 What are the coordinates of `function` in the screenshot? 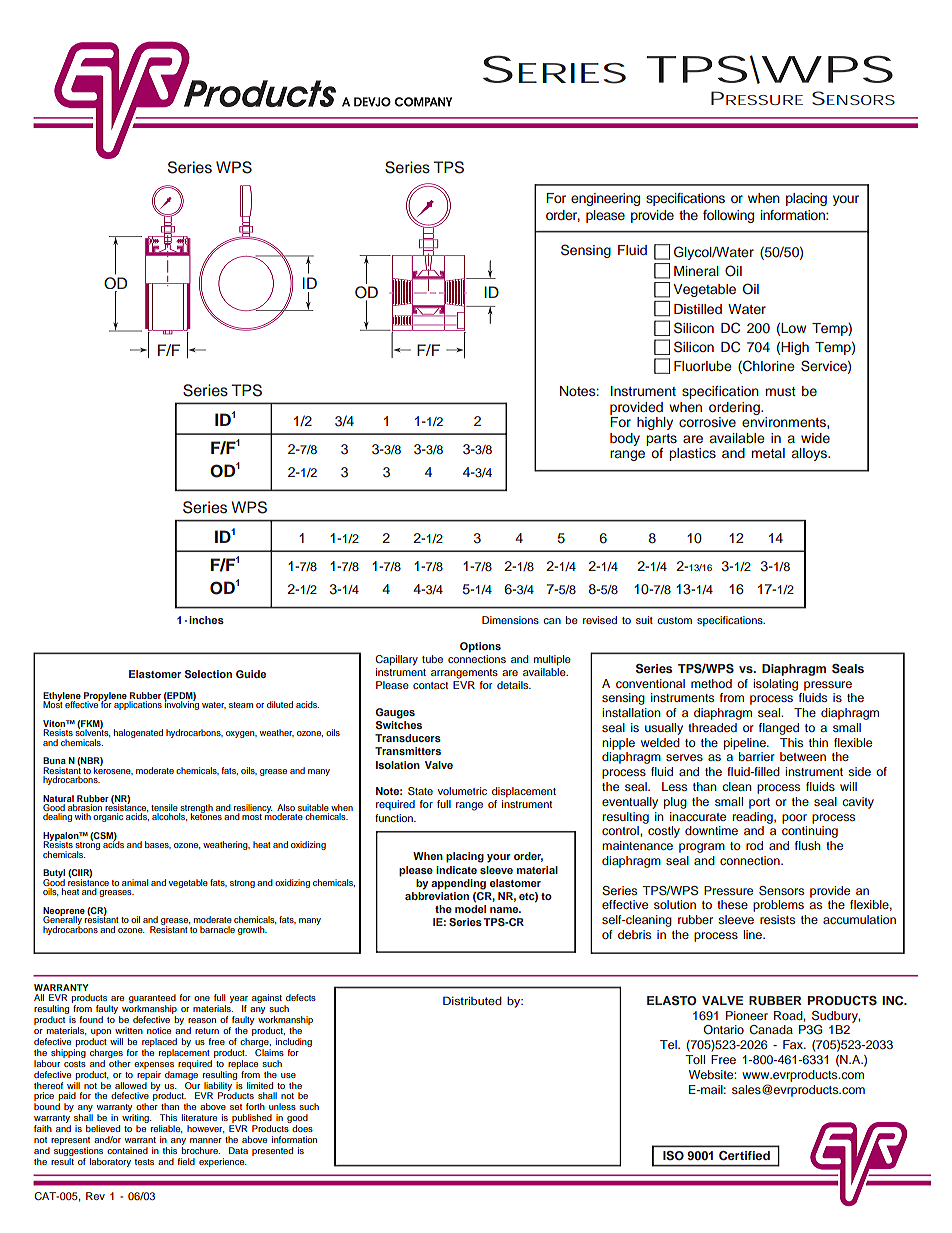 It's located at (395, 818).
